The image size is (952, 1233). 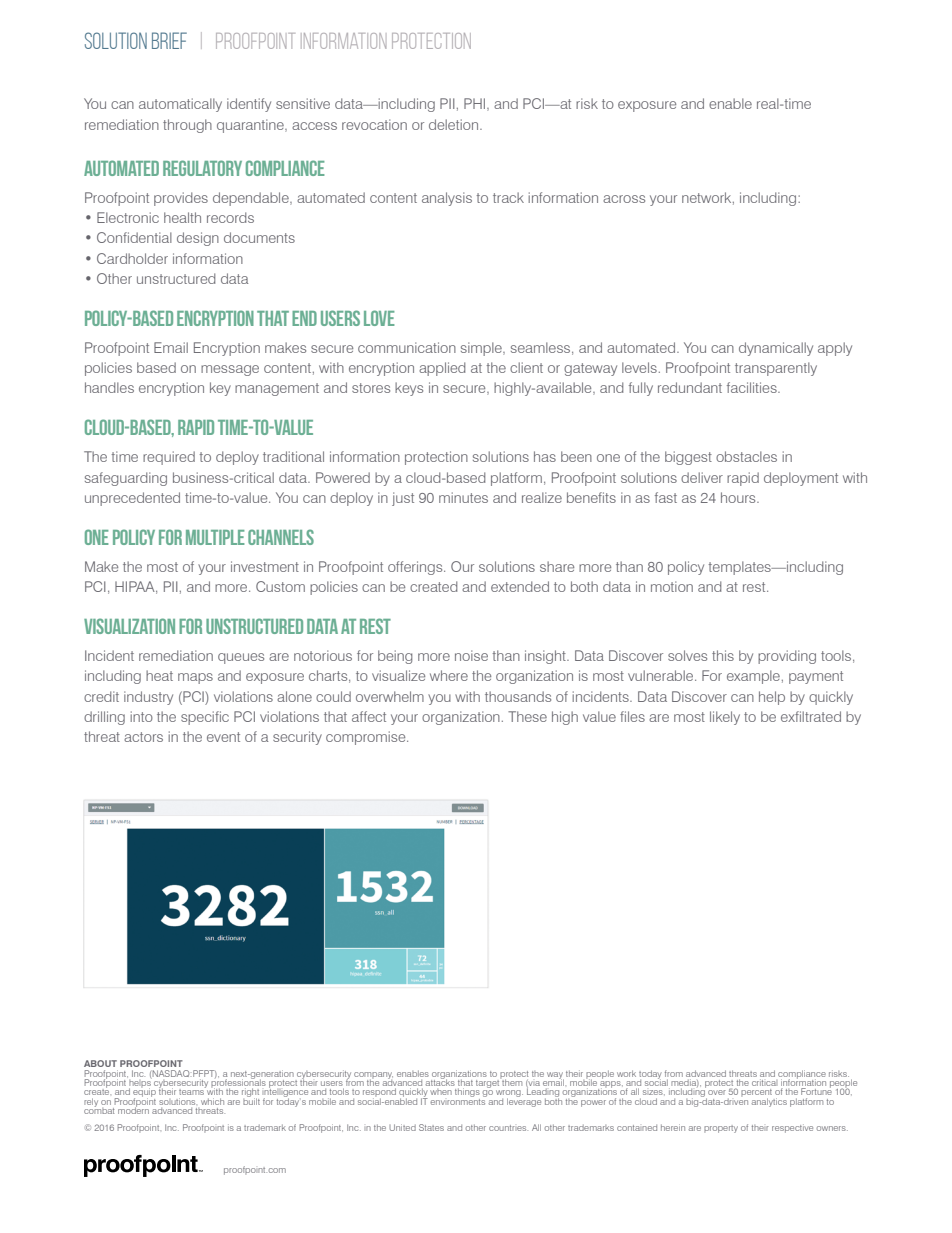 I want to click on dynamically, so click(x=776, y=349).
